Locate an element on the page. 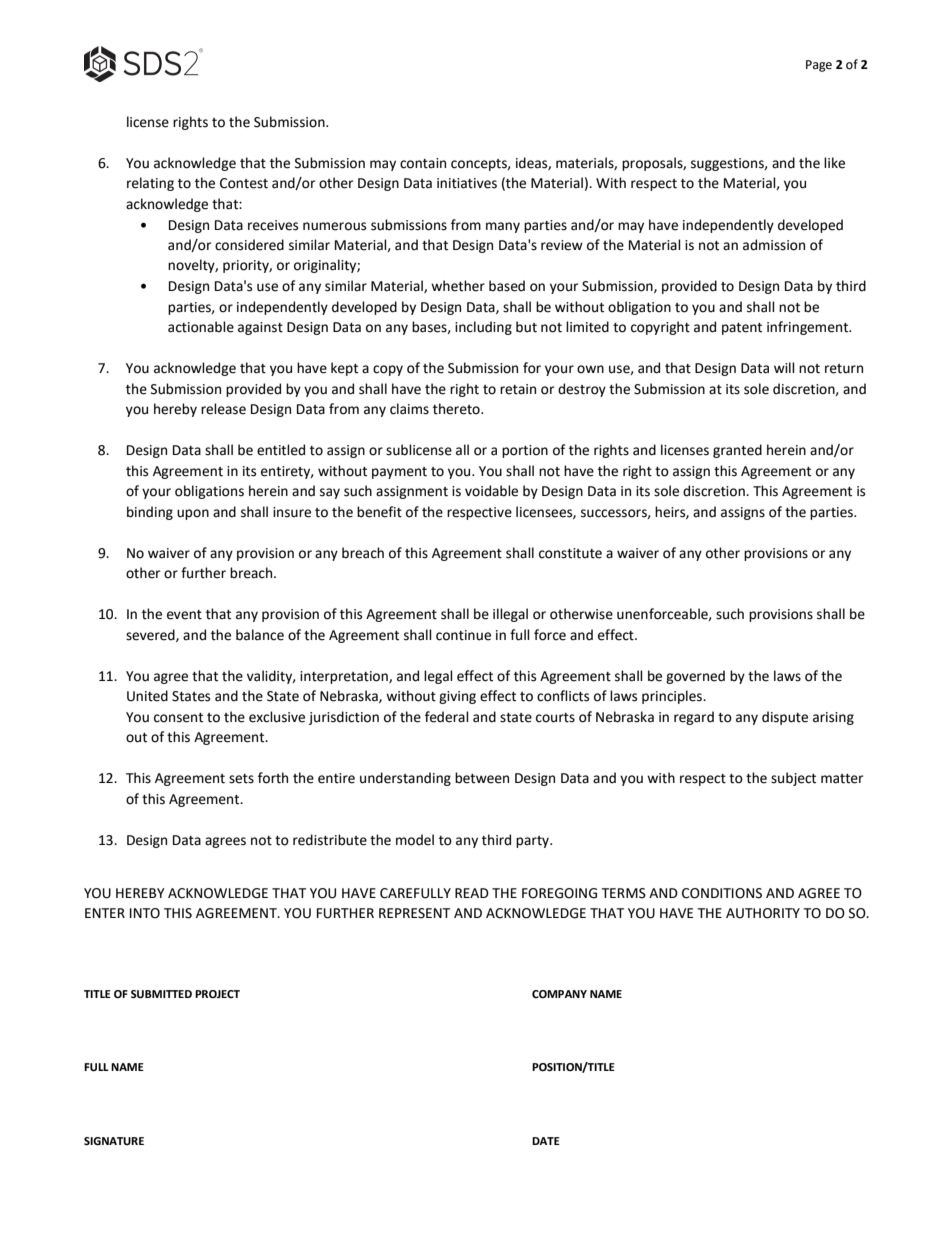  contain is located at coordinates (423, 163).
